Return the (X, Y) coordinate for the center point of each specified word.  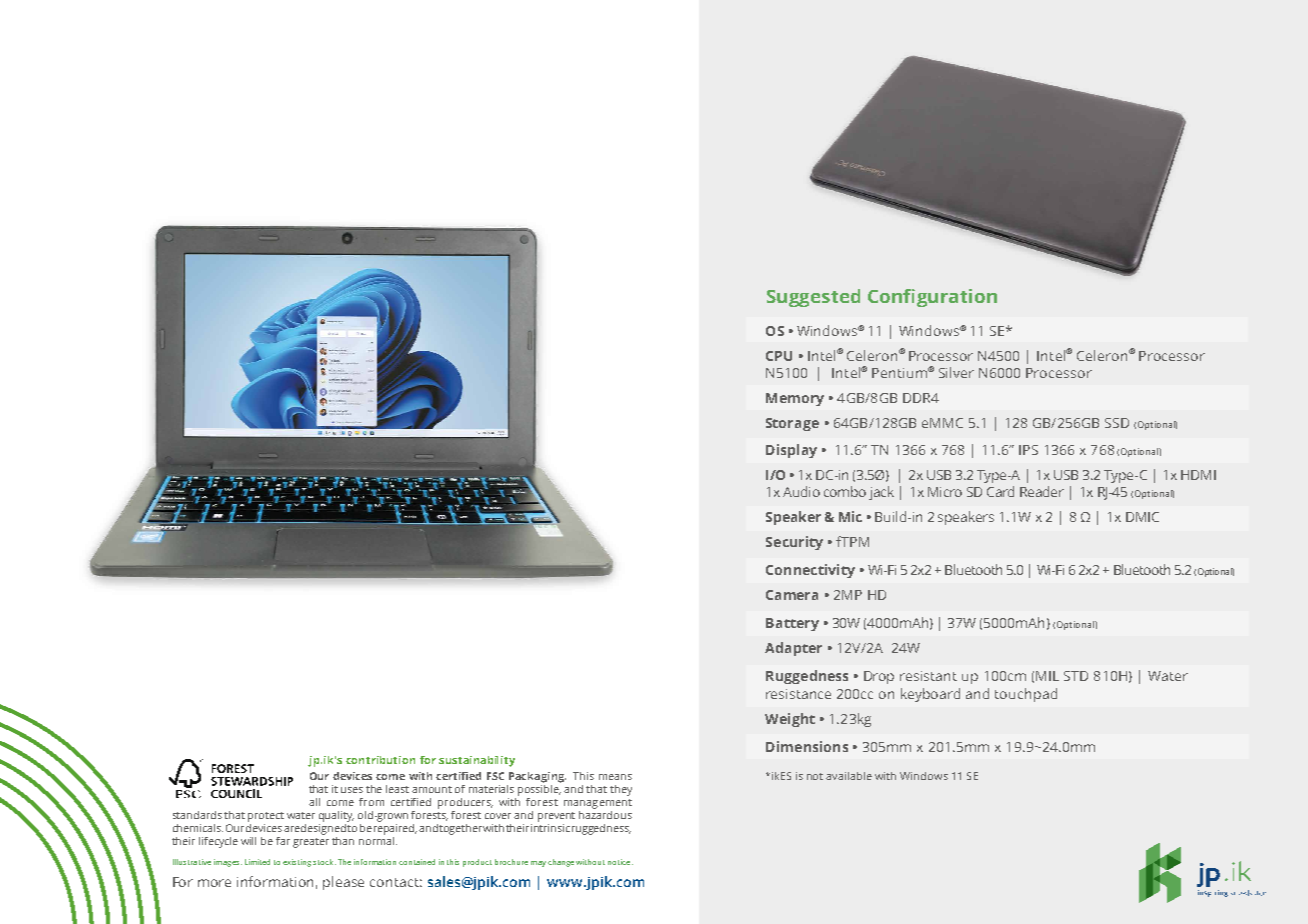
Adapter (793, 649)
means (615, 777)
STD (1076, 676)
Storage (792, 424)
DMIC (1142, 517)
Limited (257, 862)
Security (794, 543)
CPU (779, 356)
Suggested (813, 298)
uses (352, 790)
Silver (956, 372)
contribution (380, 760)
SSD (1117, 423)
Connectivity (810, 571)
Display (791, 451)
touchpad (1026, 695)
